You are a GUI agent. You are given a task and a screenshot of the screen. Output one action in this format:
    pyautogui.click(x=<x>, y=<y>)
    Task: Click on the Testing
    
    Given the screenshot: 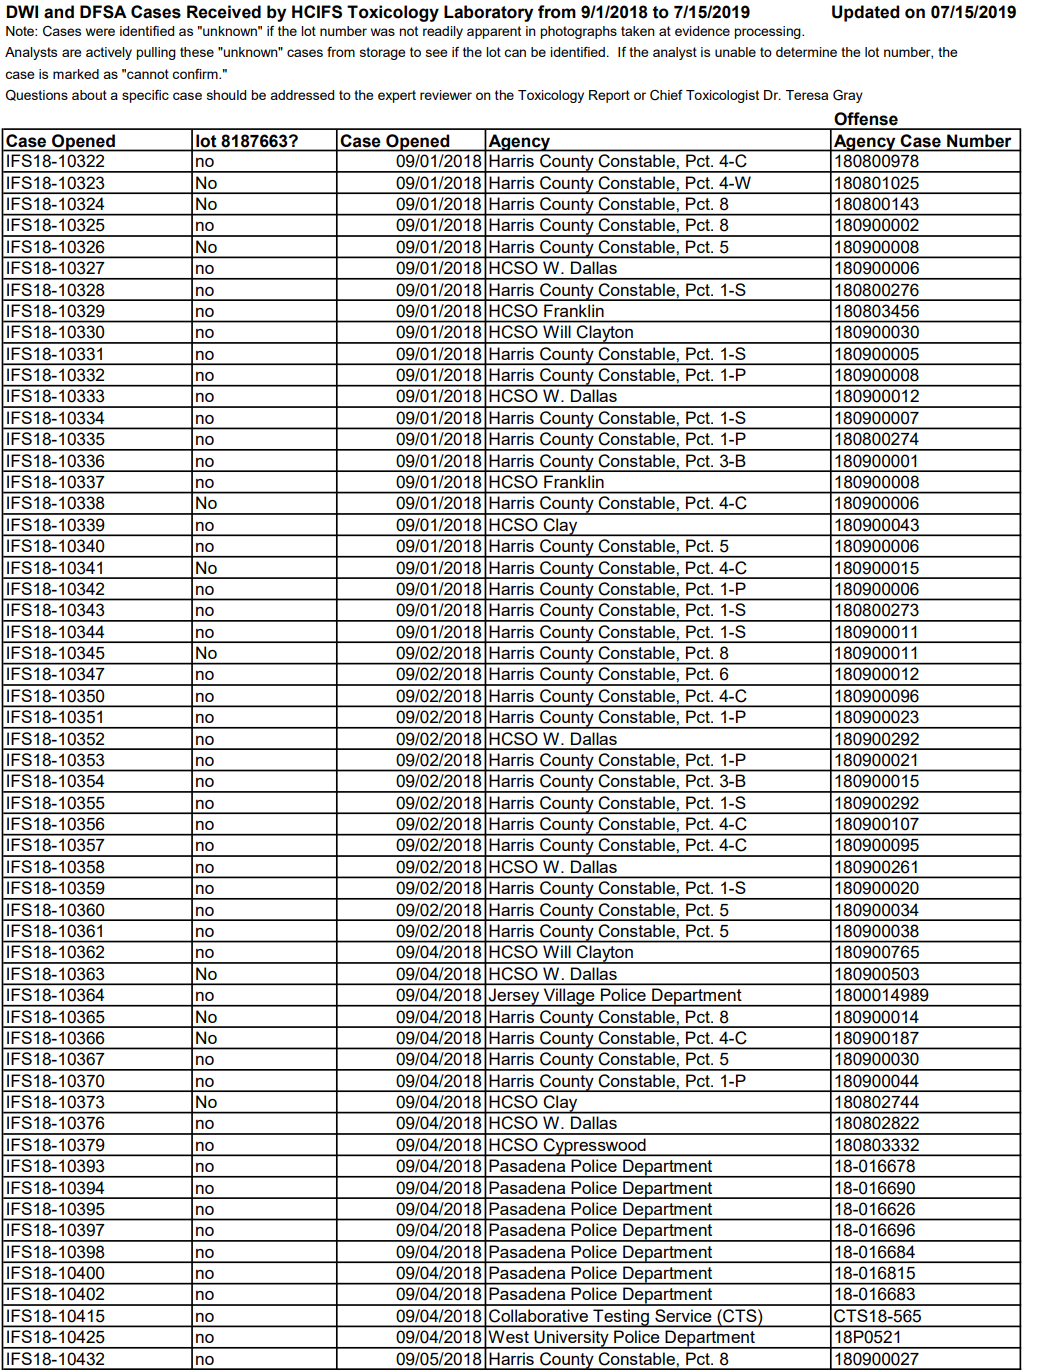 What is the action you would take?
    pyautogui.click(x=621, y=1318)
